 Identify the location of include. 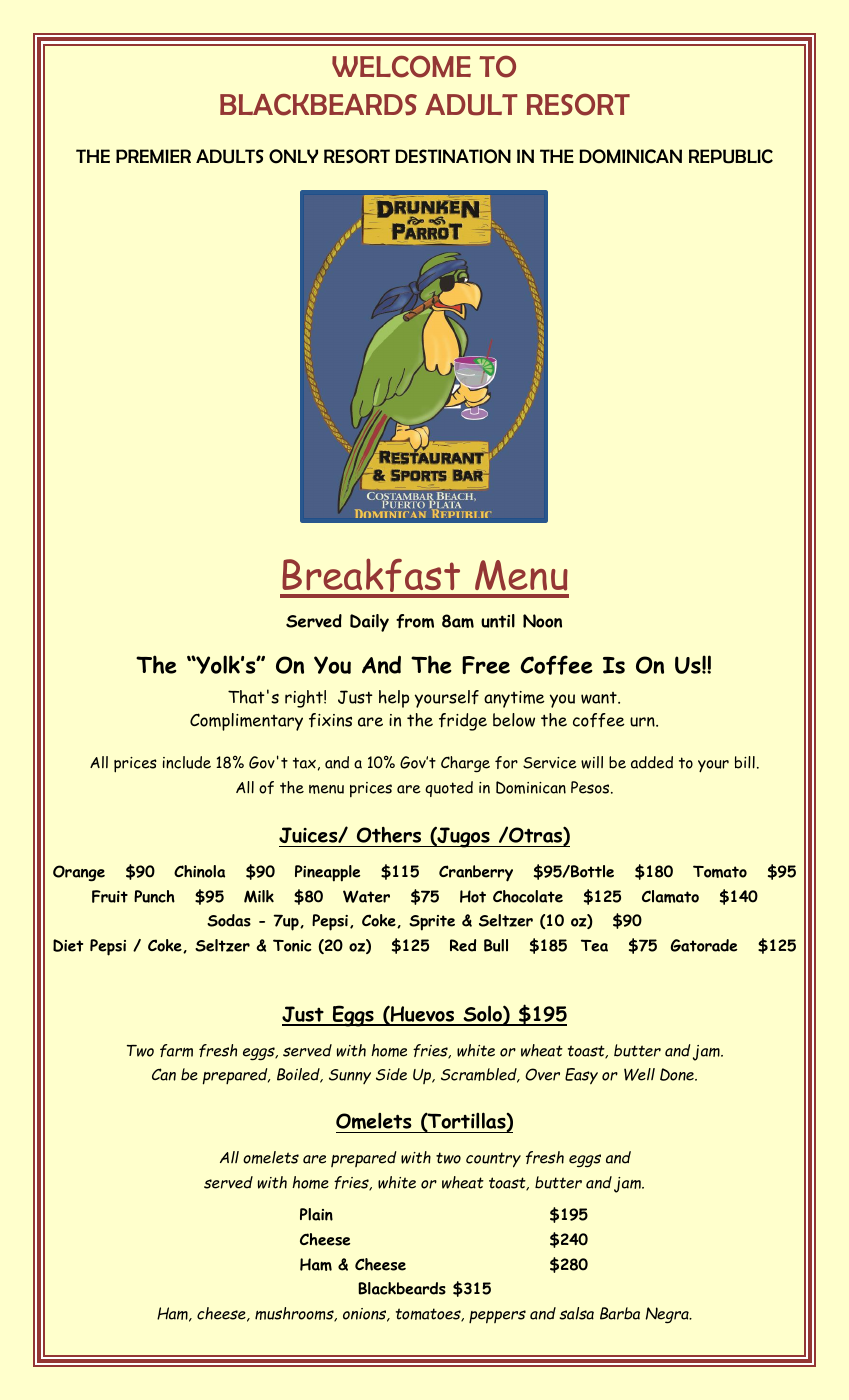
(187, 762).
